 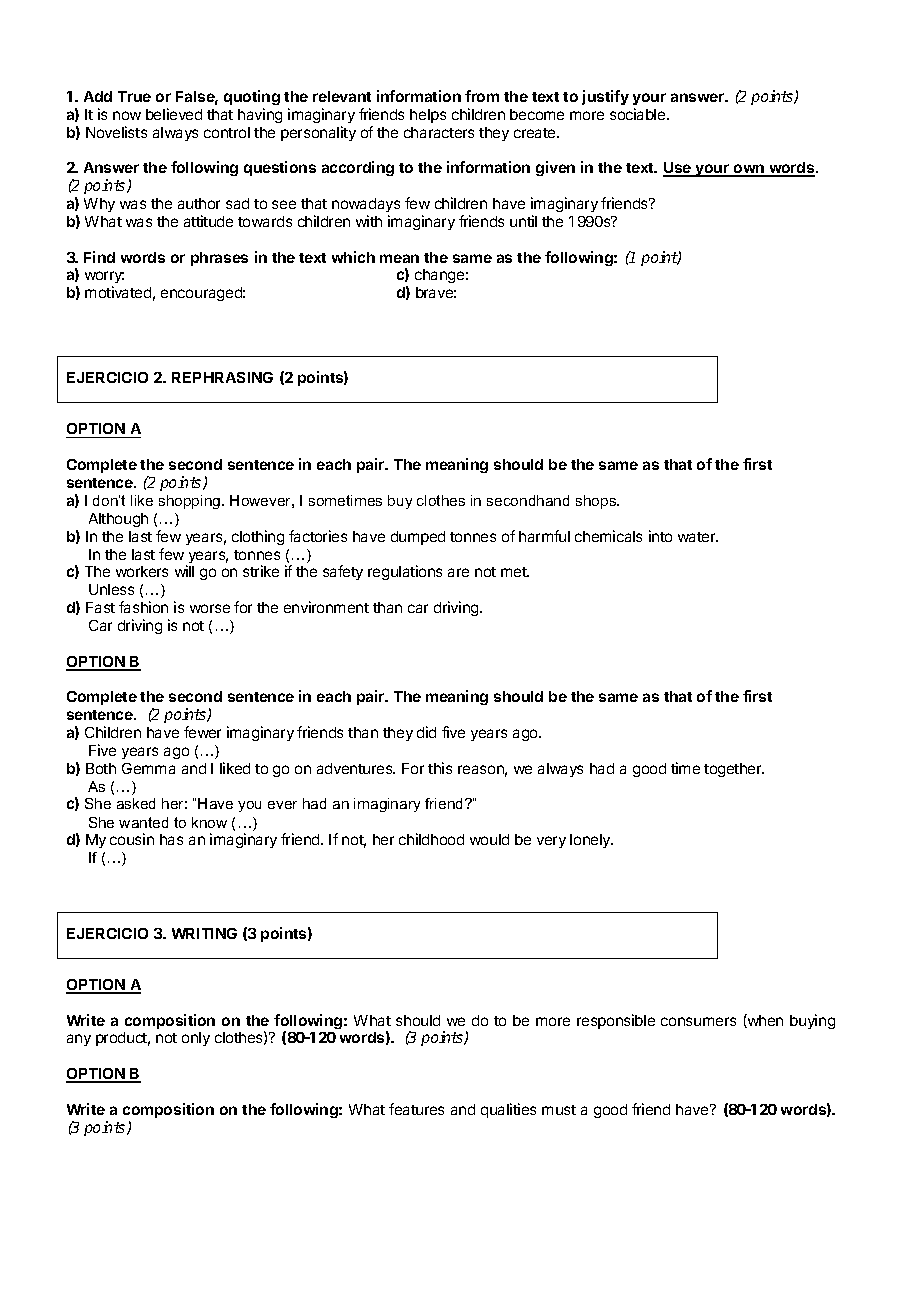 What do you see at coordinates (749, 170) in the image?
I see `own` at bounding box center [749, 170].
